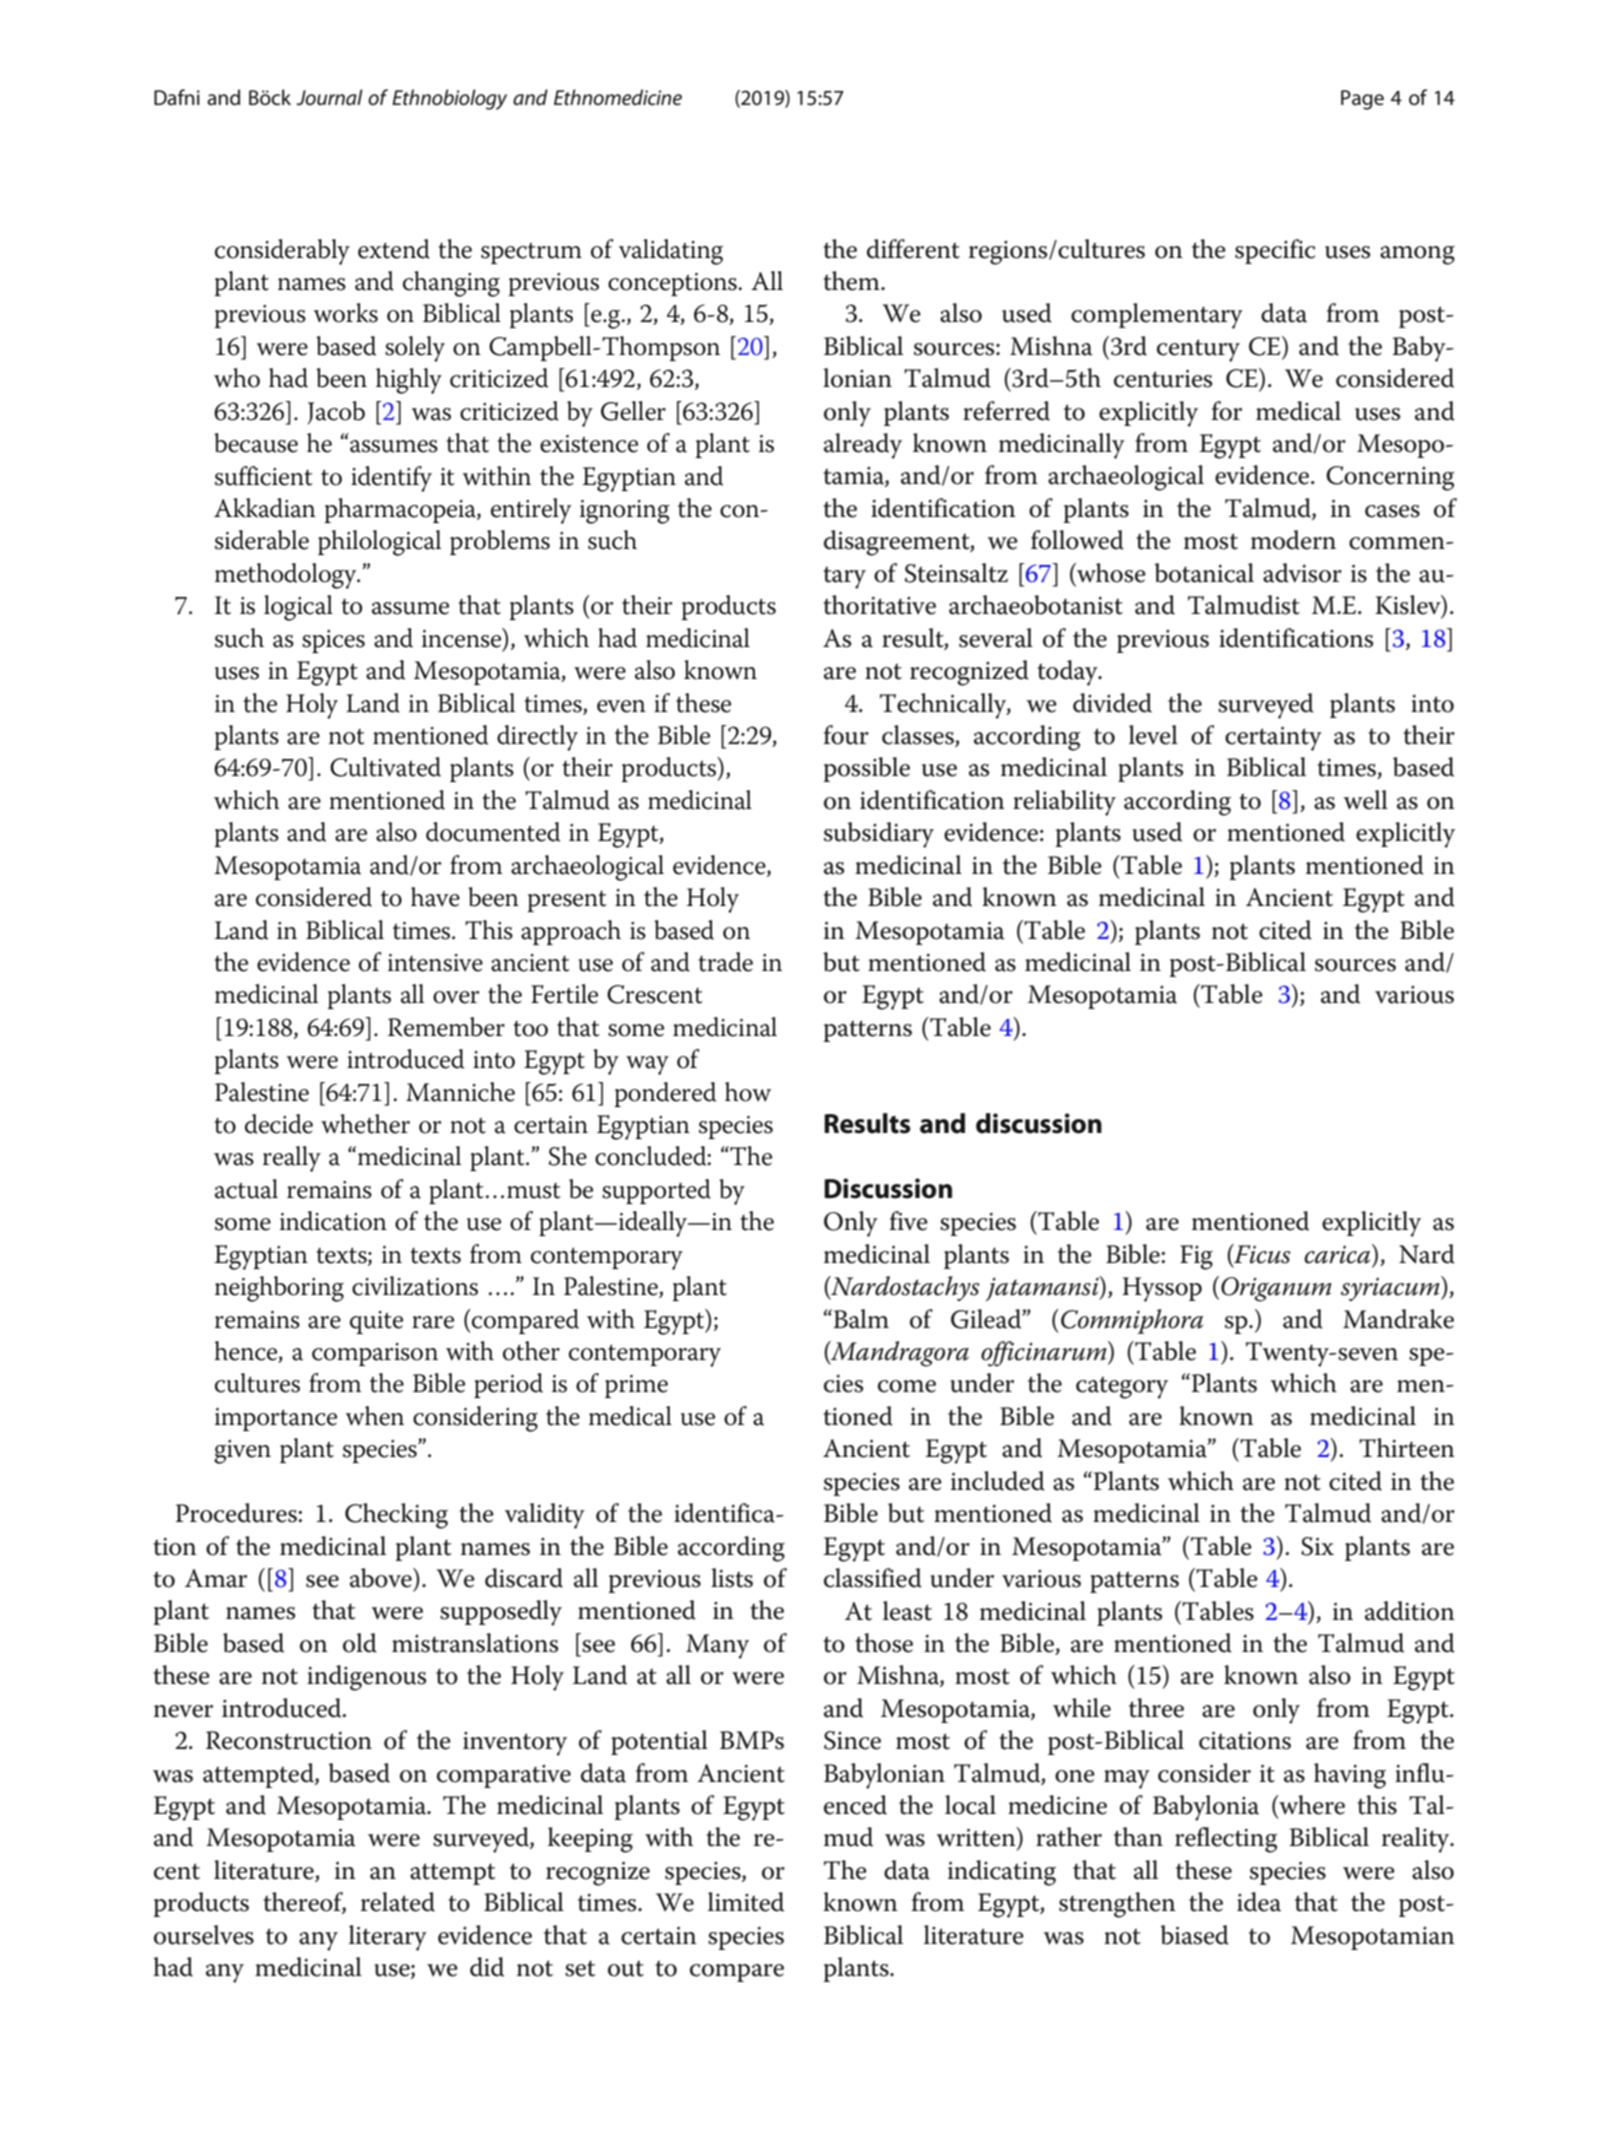  Describe the element at coordinates (860, 1319) in the screenshot. I see `Balm` at that location.
